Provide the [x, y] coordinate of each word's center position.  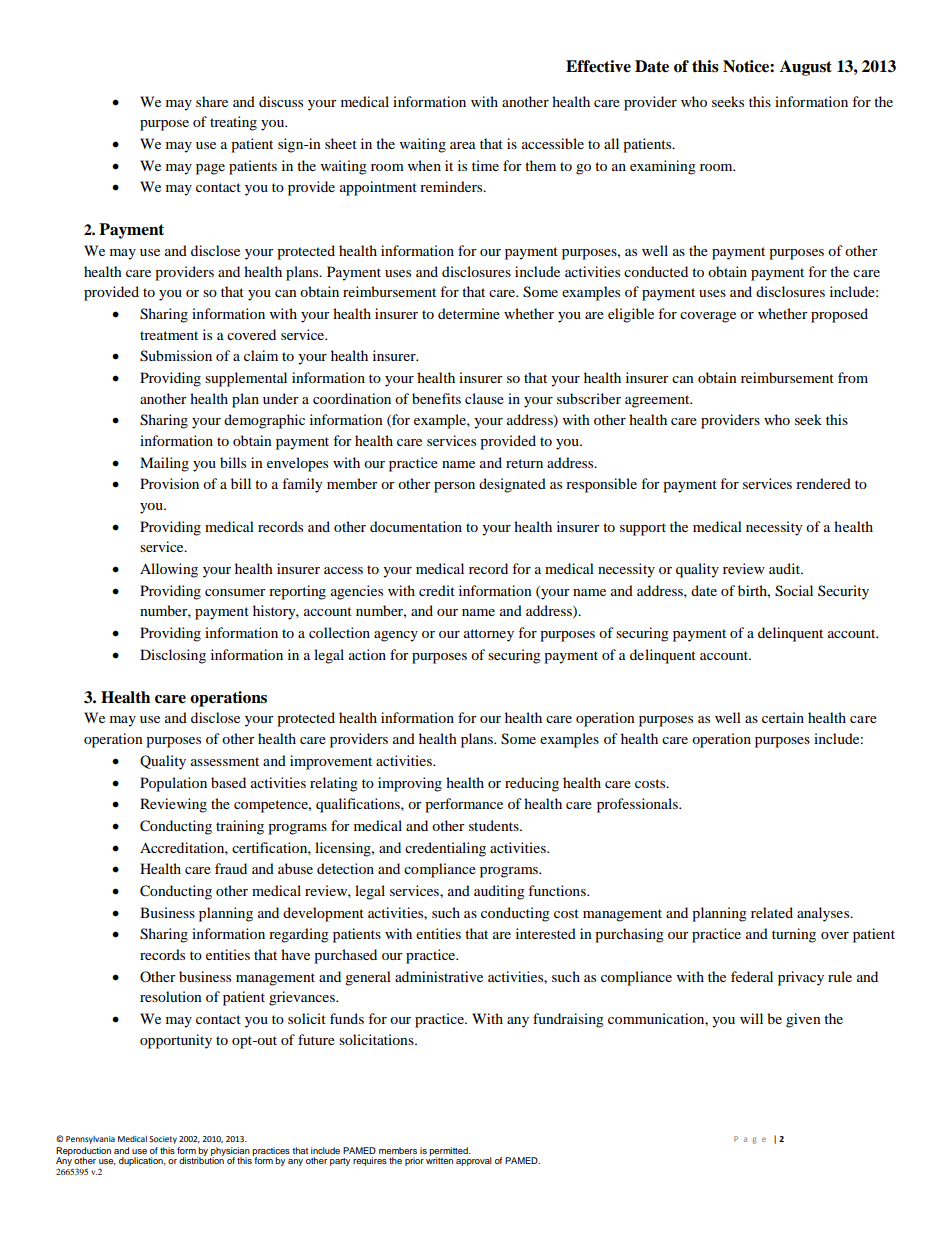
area [463, 145]
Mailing [164, 464]
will [751, 1018]
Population [173, 784]
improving [410, 784]
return [524, 463]
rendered [823, 483]
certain [783, 717]
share [212, 101]
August [806, 68]
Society [163, 1140]
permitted [449, 1152]
